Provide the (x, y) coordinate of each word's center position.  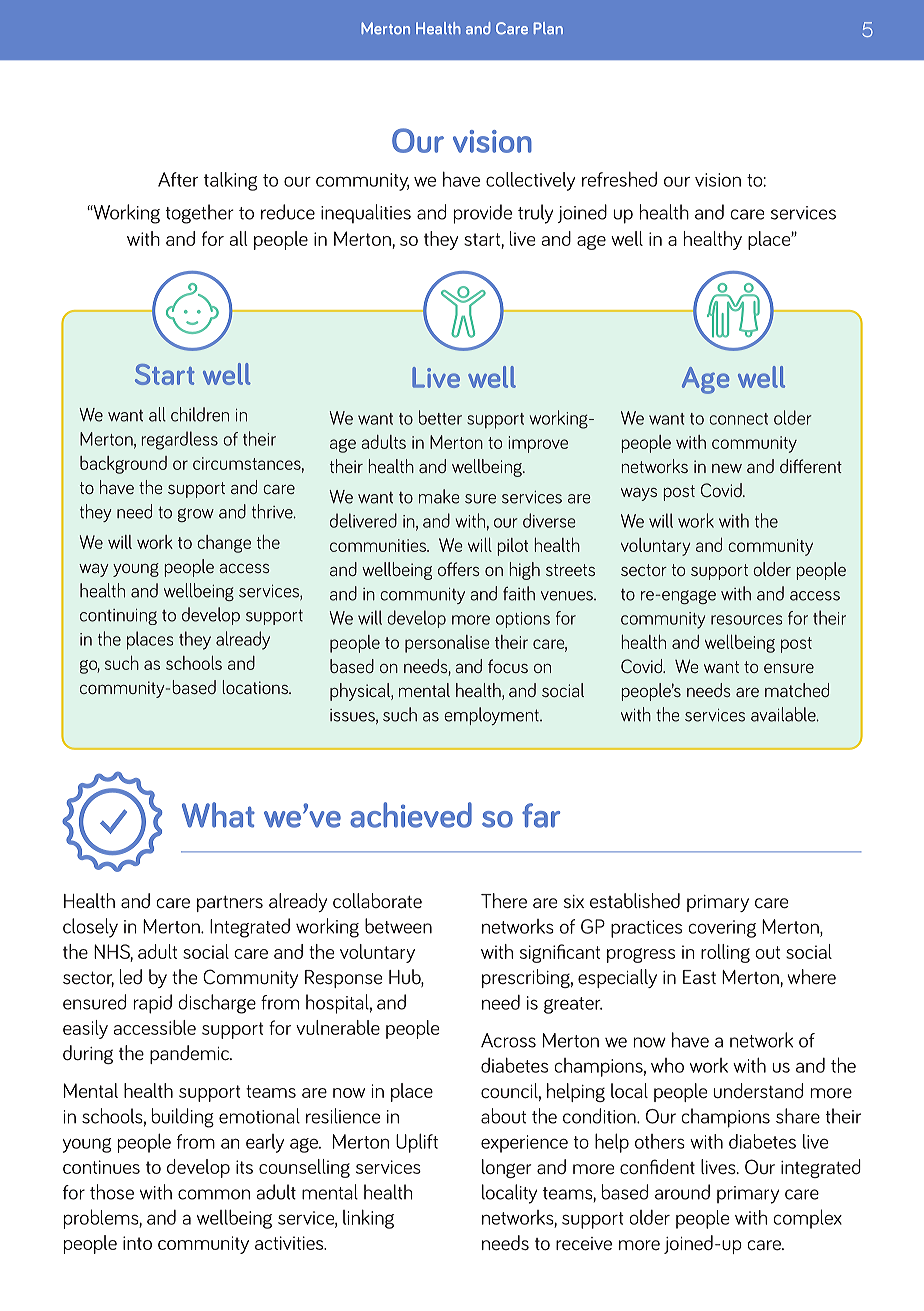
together (200, 214)
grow (196, 515)
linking (368, 1219)
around (682, 1192)
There (504, 901)
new (727, 468)
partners (230, 904)
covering (722, 929)
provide (483, 214)
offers (459, 569)
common (214, 1194)
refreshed (619, 179)
